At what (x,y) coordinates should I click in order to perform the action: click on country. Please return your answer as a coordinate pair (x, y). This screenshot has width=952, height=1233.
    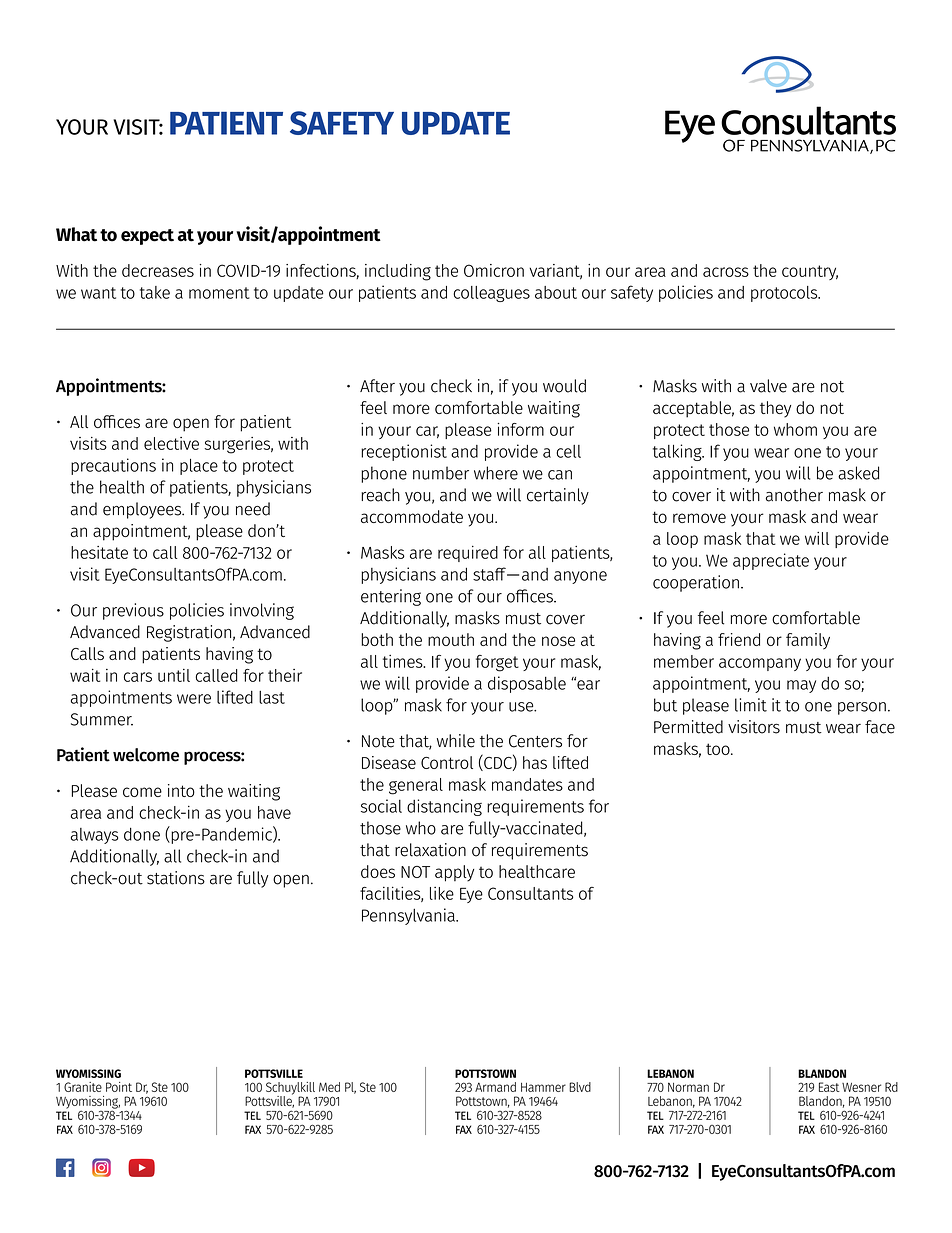
    Looking at the image, I should click on (810, 272).
